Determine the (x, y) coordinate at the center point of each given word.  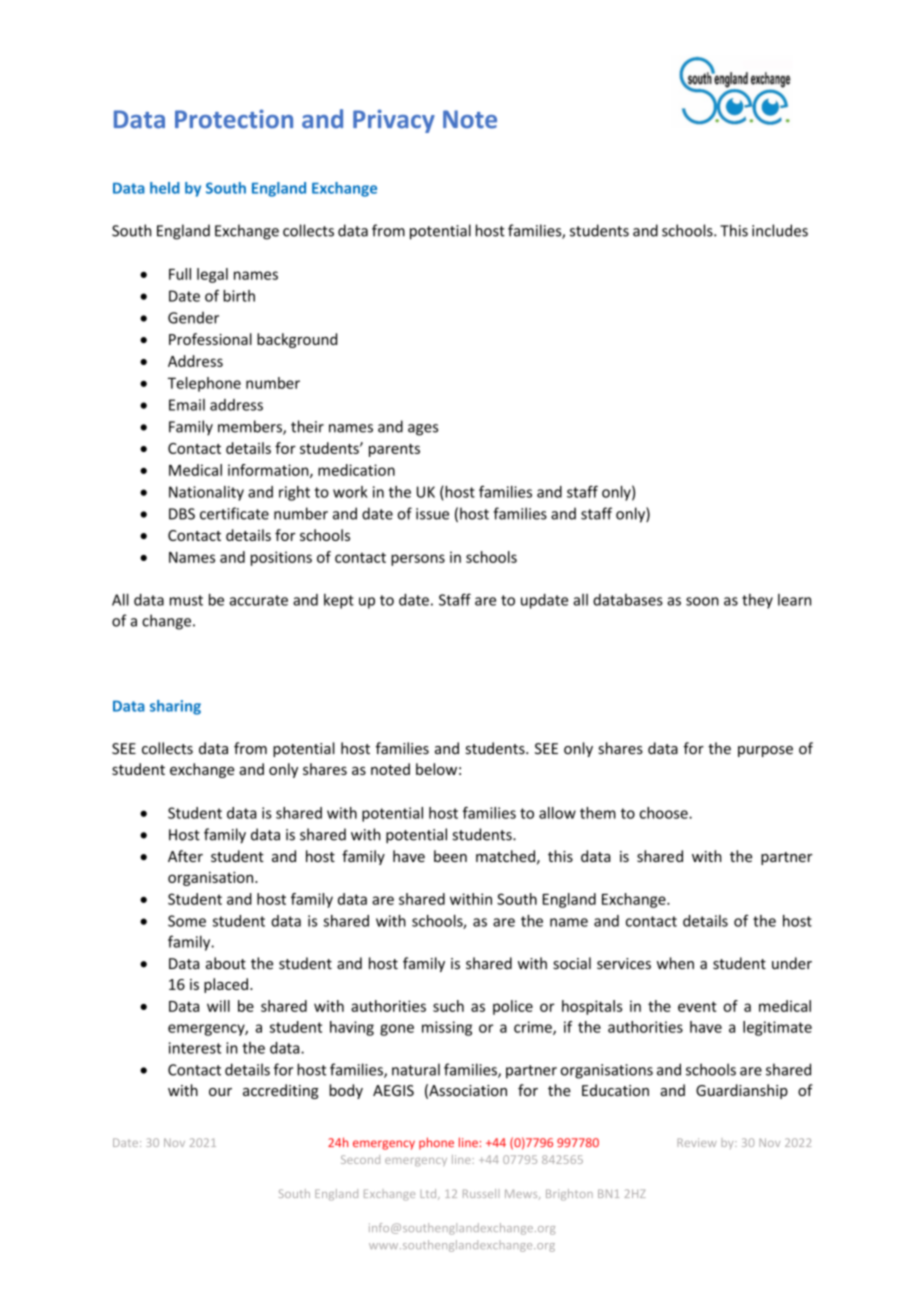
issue (432, 514)
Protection (234, 119)
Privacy (394, 121)
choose (665, 813)
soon (702, 601)
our (220, 1092)
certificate (234, 513)
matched (505, 856)
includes (780, 230)
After (185, 856)
